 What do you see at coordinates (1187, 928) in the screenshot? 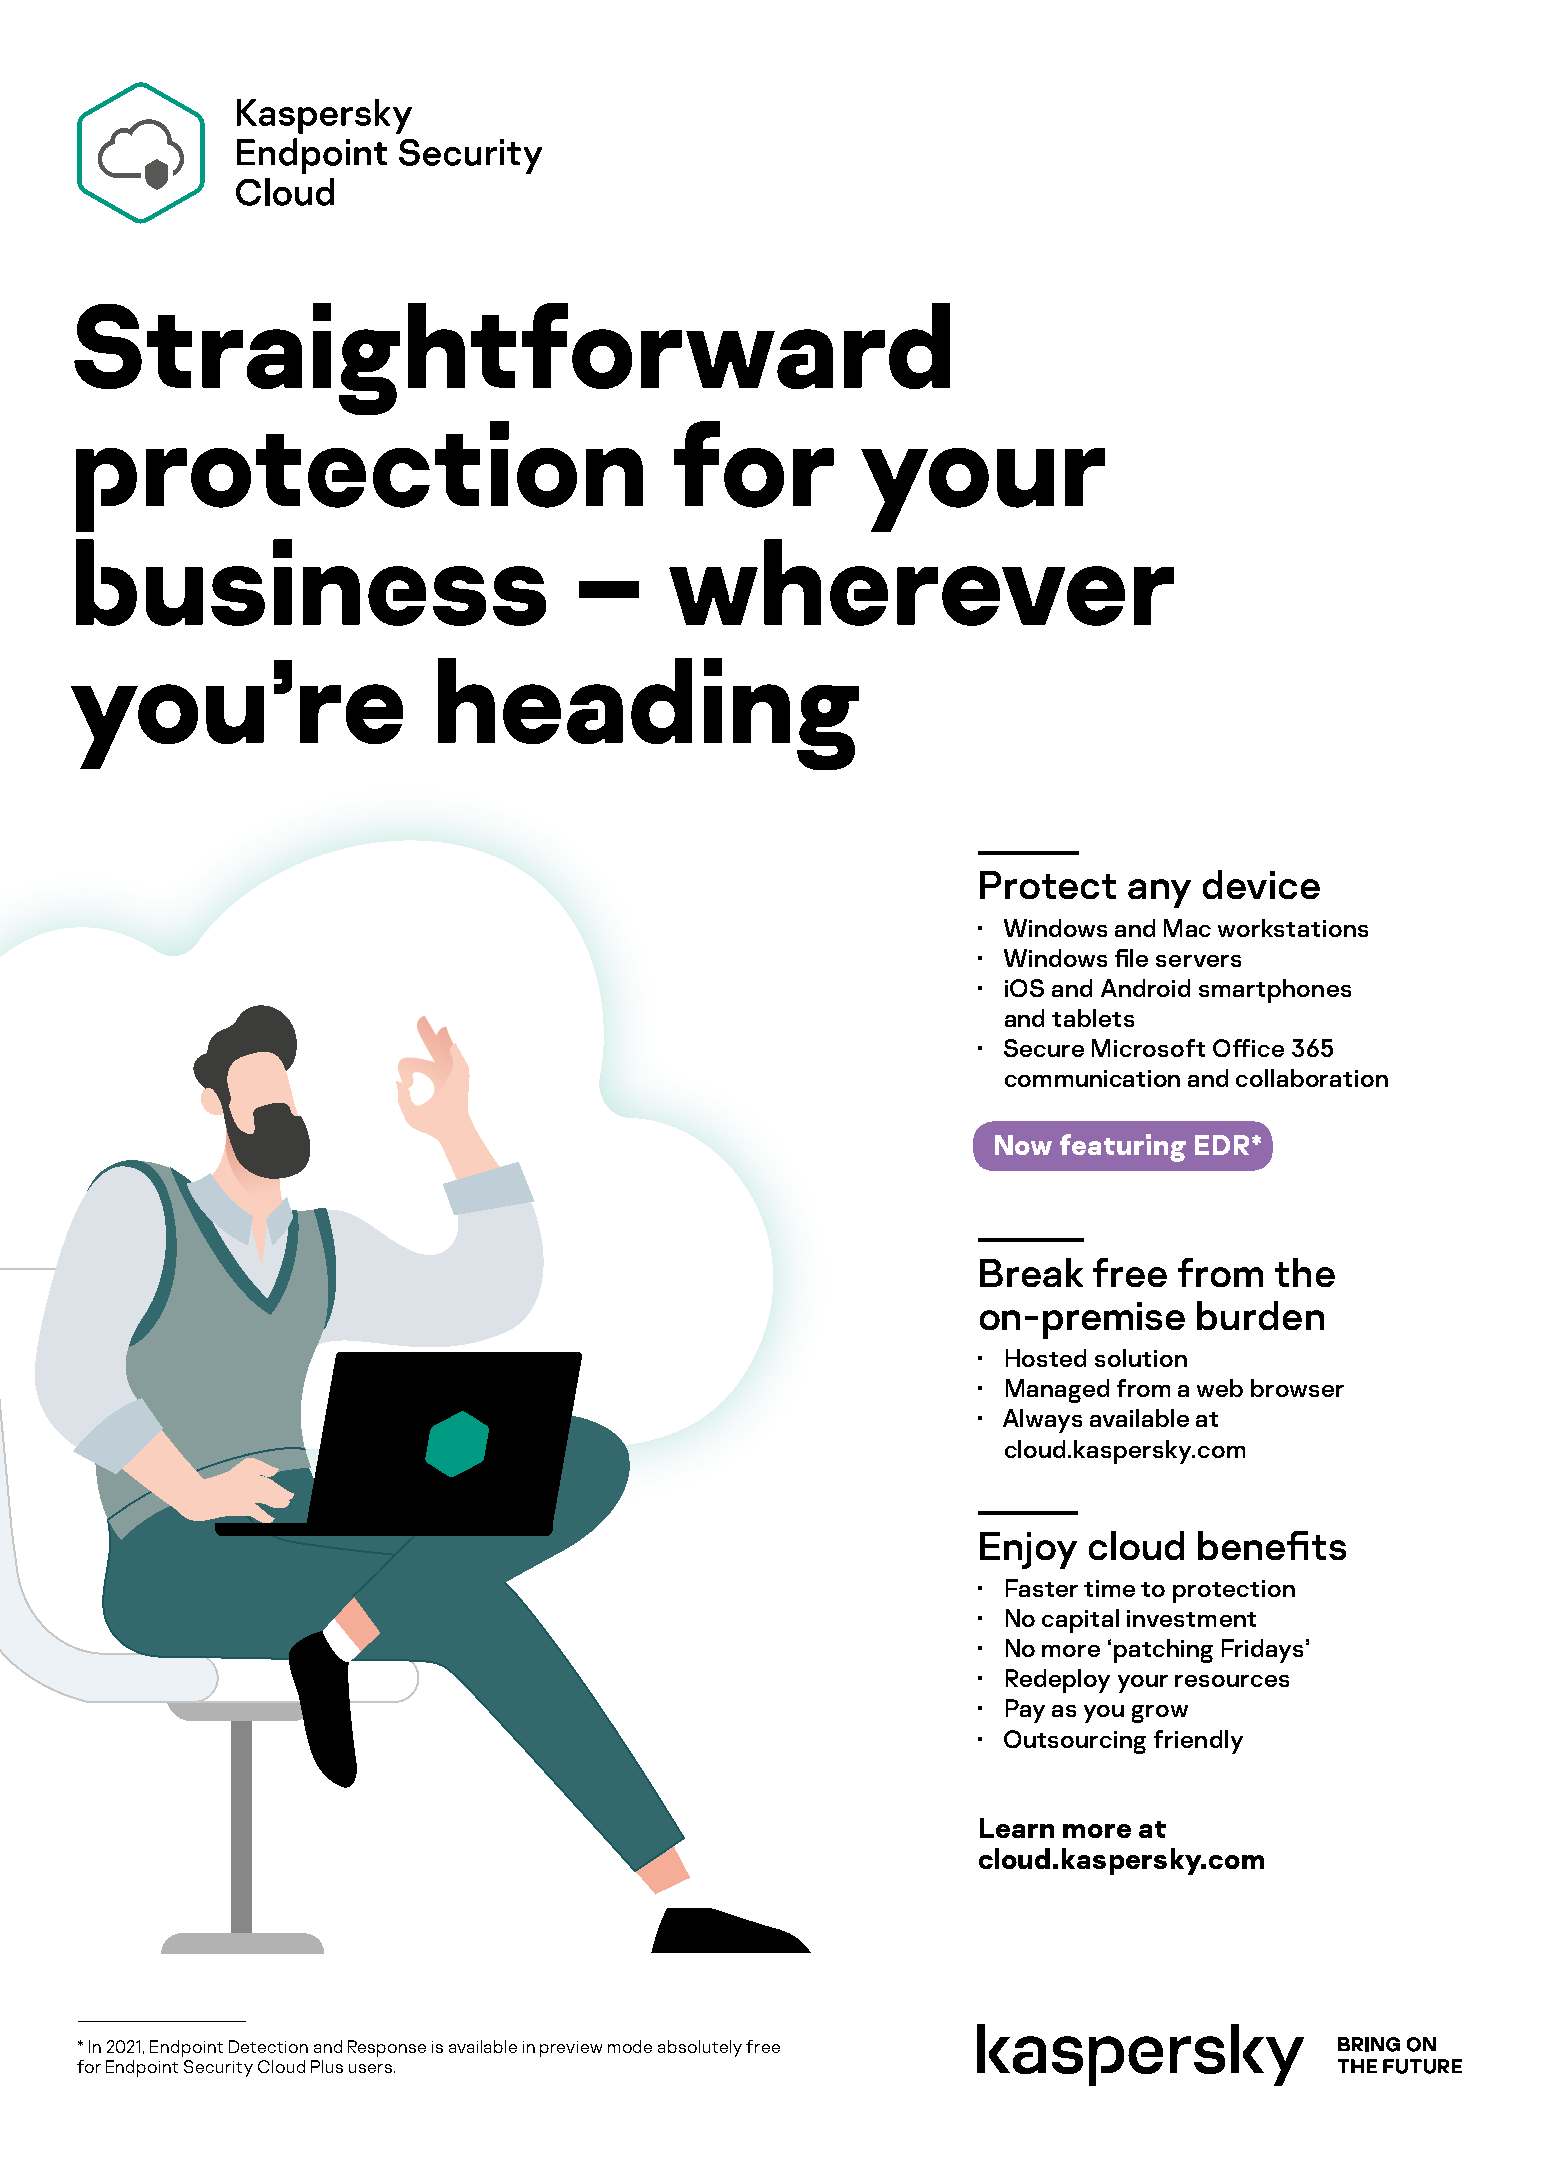
I see `Mac` at bounding box center [1187, 928].
